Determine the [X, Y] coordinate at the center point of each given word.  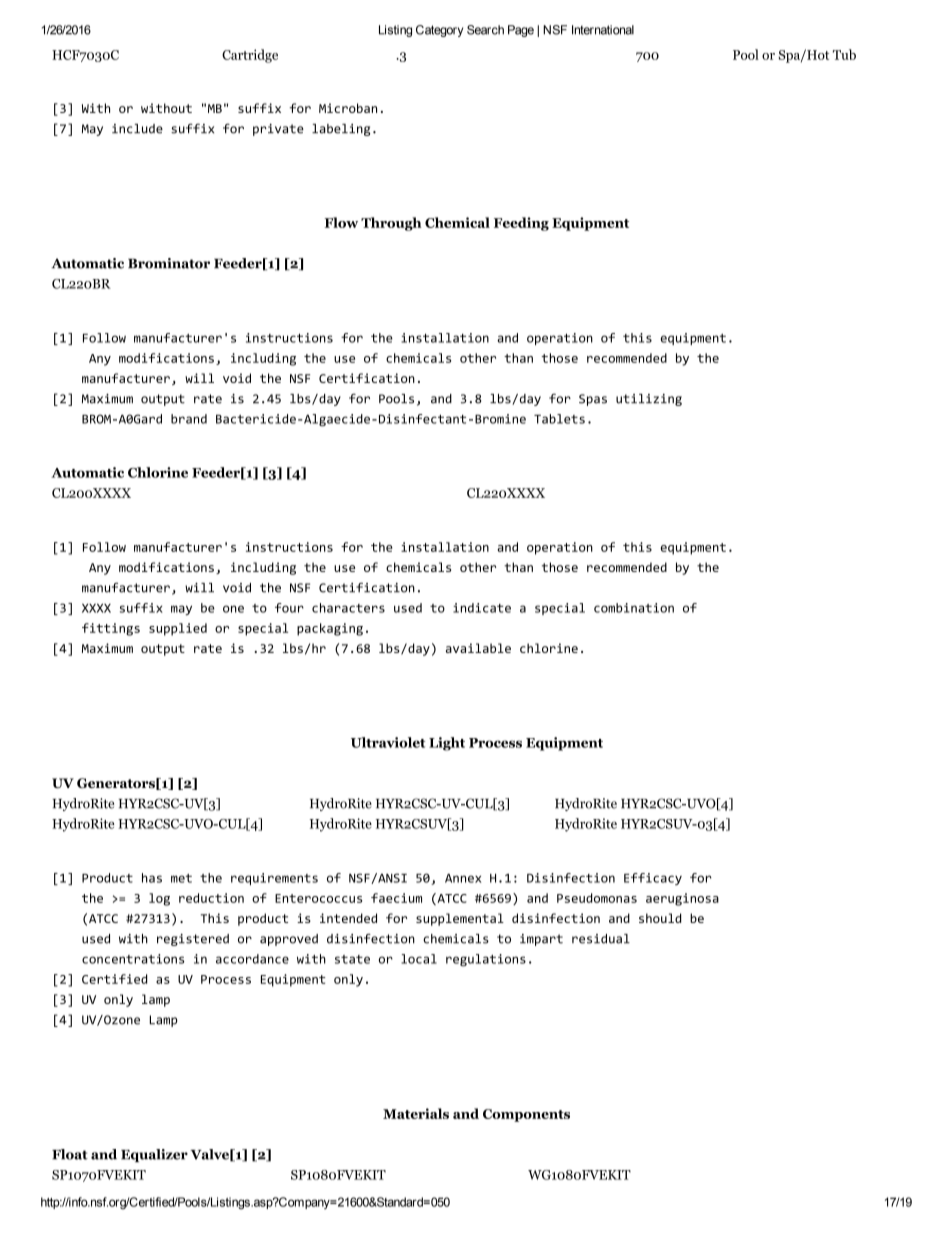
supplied [178, 629]
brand [189, 419]
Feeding [521, 224]
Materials [416, 1113]
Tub [844, 54]
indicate [482, 608]
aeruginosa [682, 899]
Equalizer [154, 1155]
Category [439, 31]
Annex [463, 878]
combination [634, 608]
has [152, 878]
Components [526, 1115]
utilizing [649, 400]
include [137, 129]
